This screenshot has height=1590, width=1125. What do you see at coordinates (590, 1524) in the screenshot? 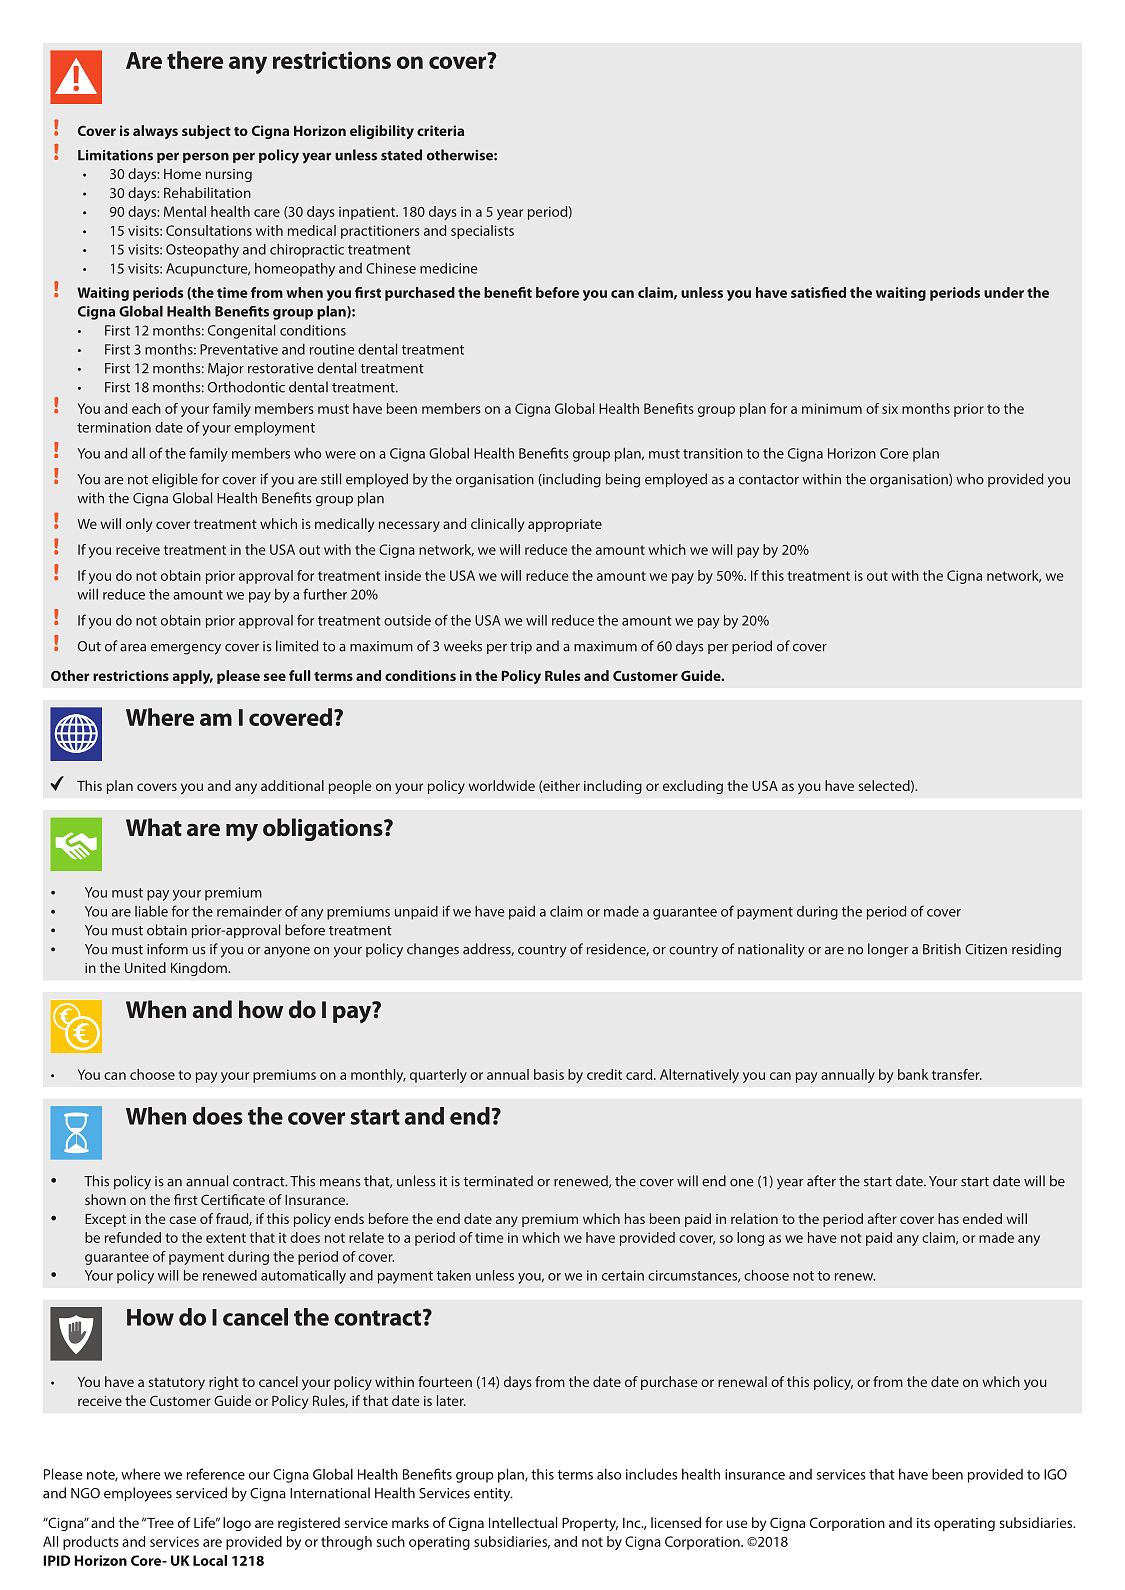
I see `Property` at bounding box center [590, 1524].
